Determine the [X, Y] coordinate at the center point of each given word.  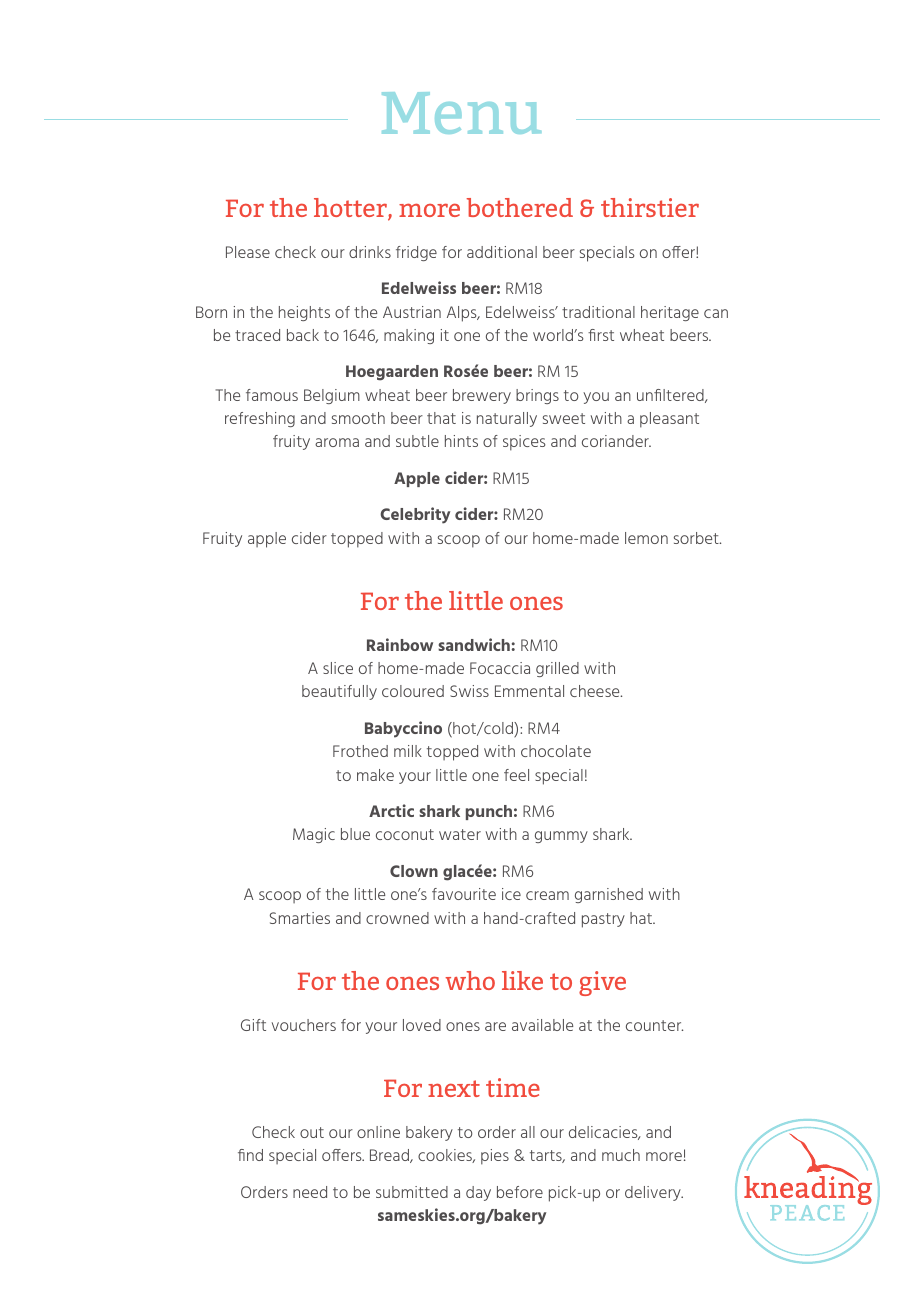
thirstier [650, 207]
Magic [314, 835]
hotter [351, 209]
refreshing [260, 419]
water [460, 834]
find [250, 1155]
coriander [616, 441]
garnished [609, 895]
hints [461, 441]
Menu [461, 113]
